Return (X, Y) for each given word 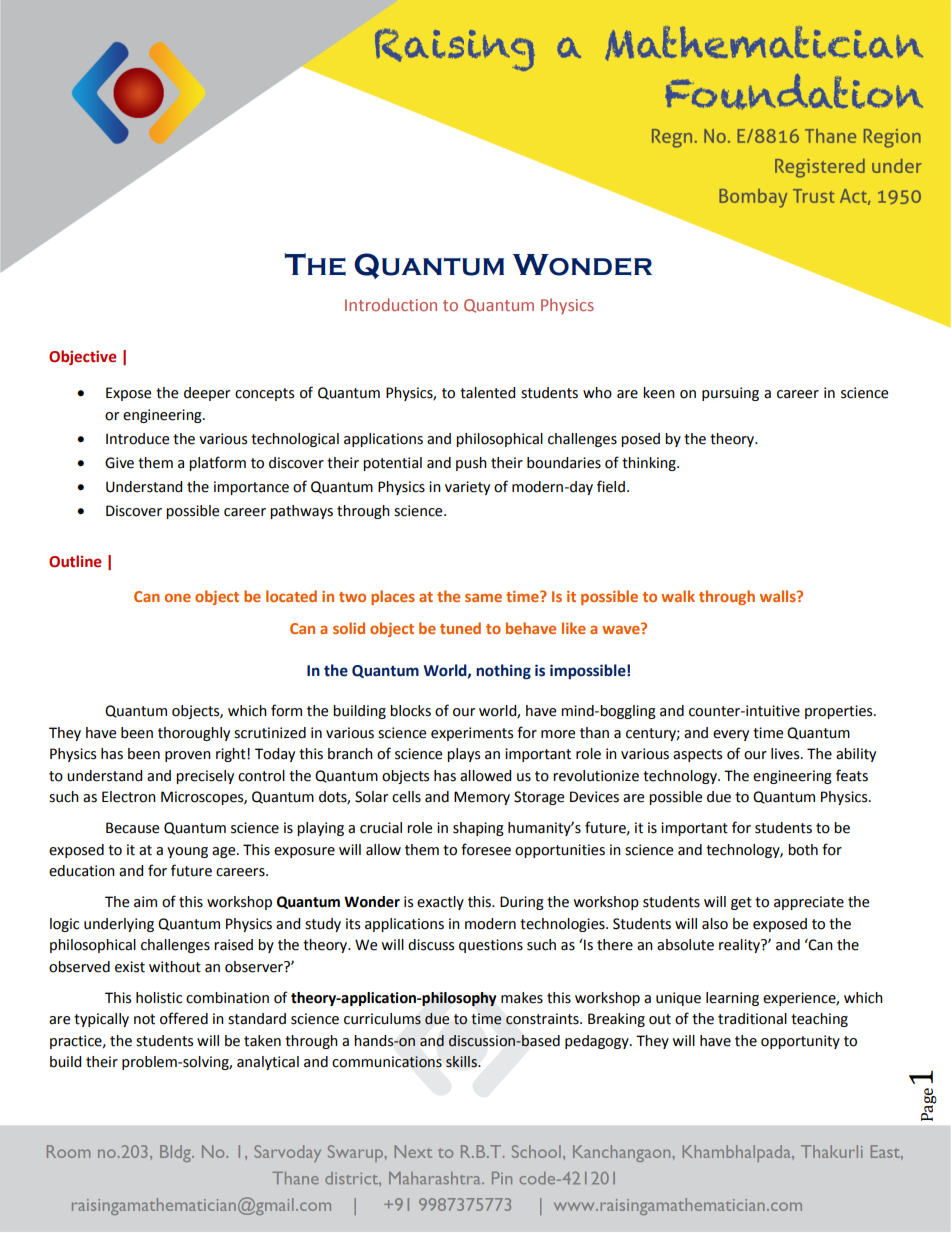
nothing (503, 672)
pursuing (730, 394)
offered (184, 1018)
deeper (207, 394)
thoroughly (194, 734)
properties (840, 712)
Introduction (391, 304)
